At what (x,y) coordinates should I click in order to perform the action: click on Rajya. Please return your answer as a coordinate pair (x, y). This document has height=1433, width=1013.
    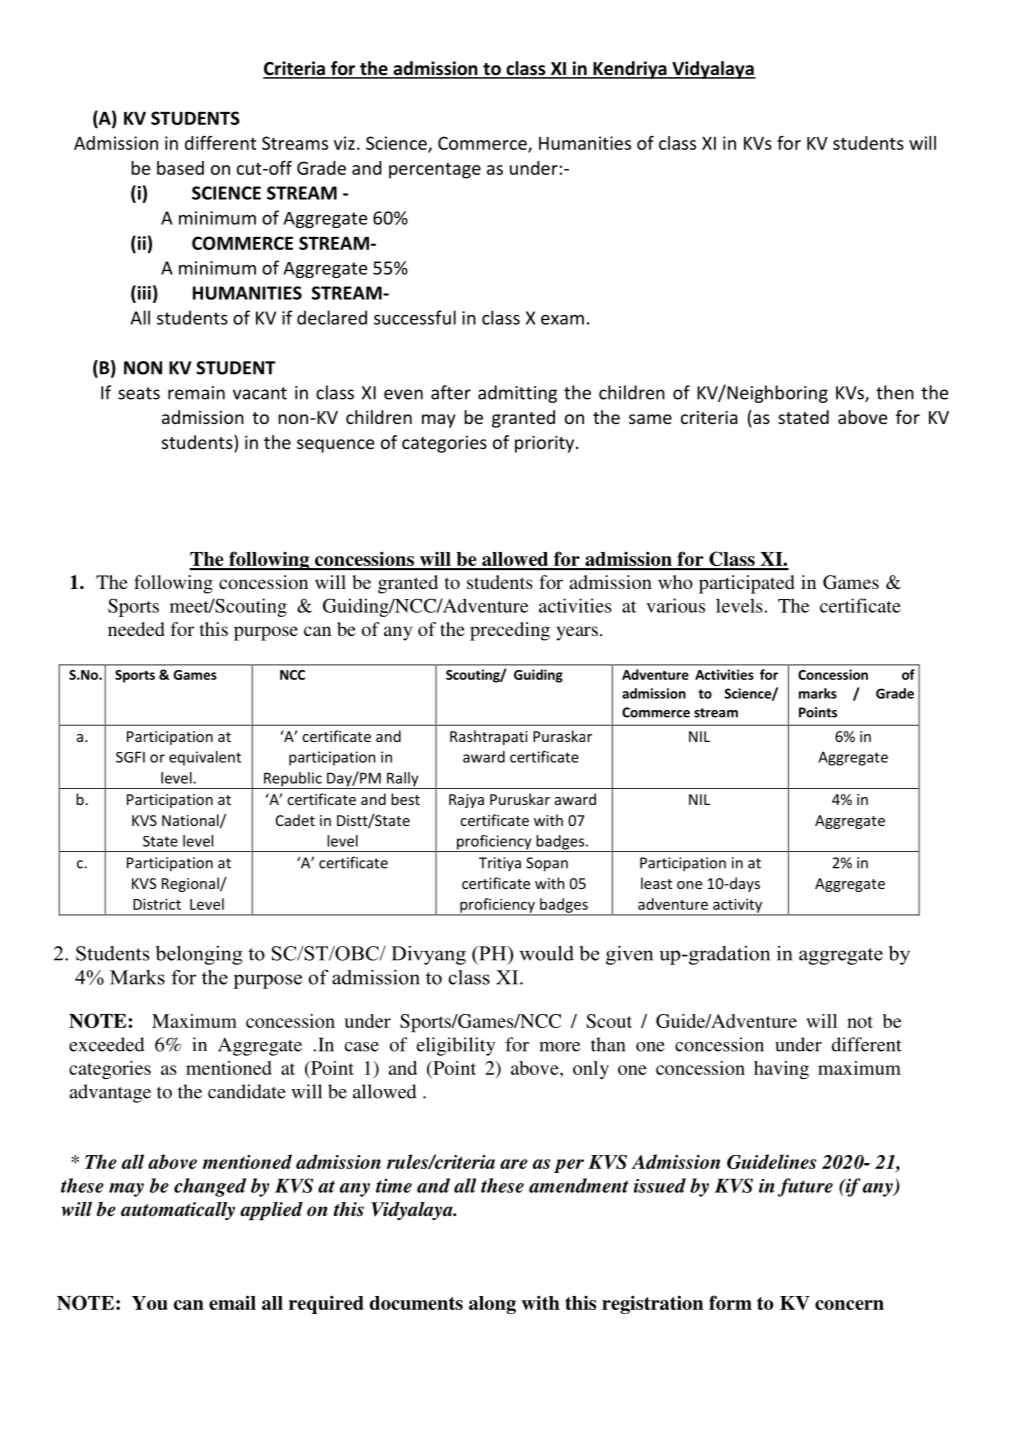
    Looking at the image, I should click on (466, 801).
